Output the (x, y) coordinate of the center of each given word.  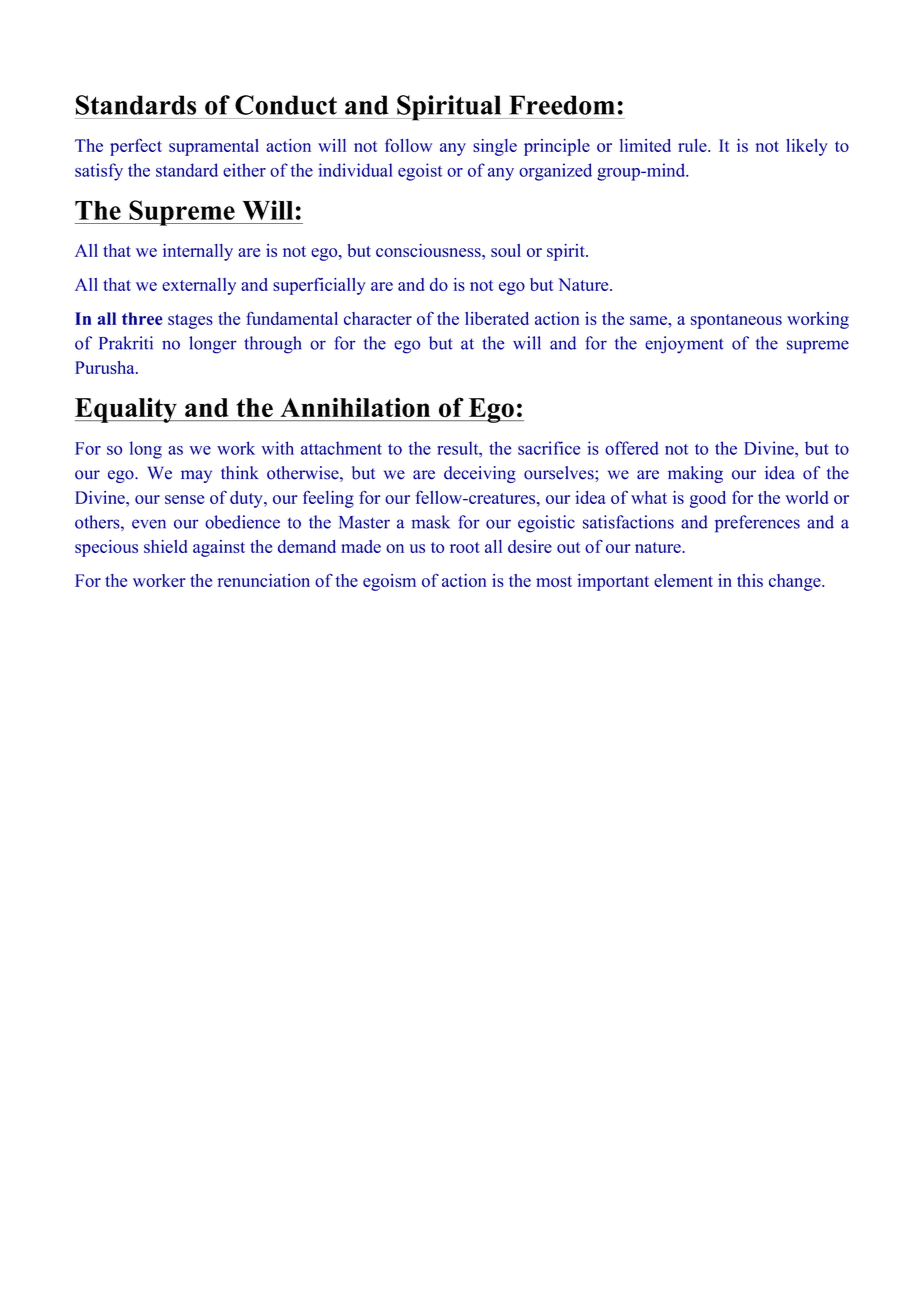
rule (693, 145)
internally (198, 252)
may (196, 476)
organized (555, 172)
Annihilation (355, 407)
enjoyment (684, 345)
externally (199, 286)
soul (506, 250)
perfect (136, 147)
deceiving (480, 474)
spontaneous (736, 321)
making (695, 474)
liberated (497, 318)
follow (408, 145)
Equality (127, 410)
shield (165, 546)
